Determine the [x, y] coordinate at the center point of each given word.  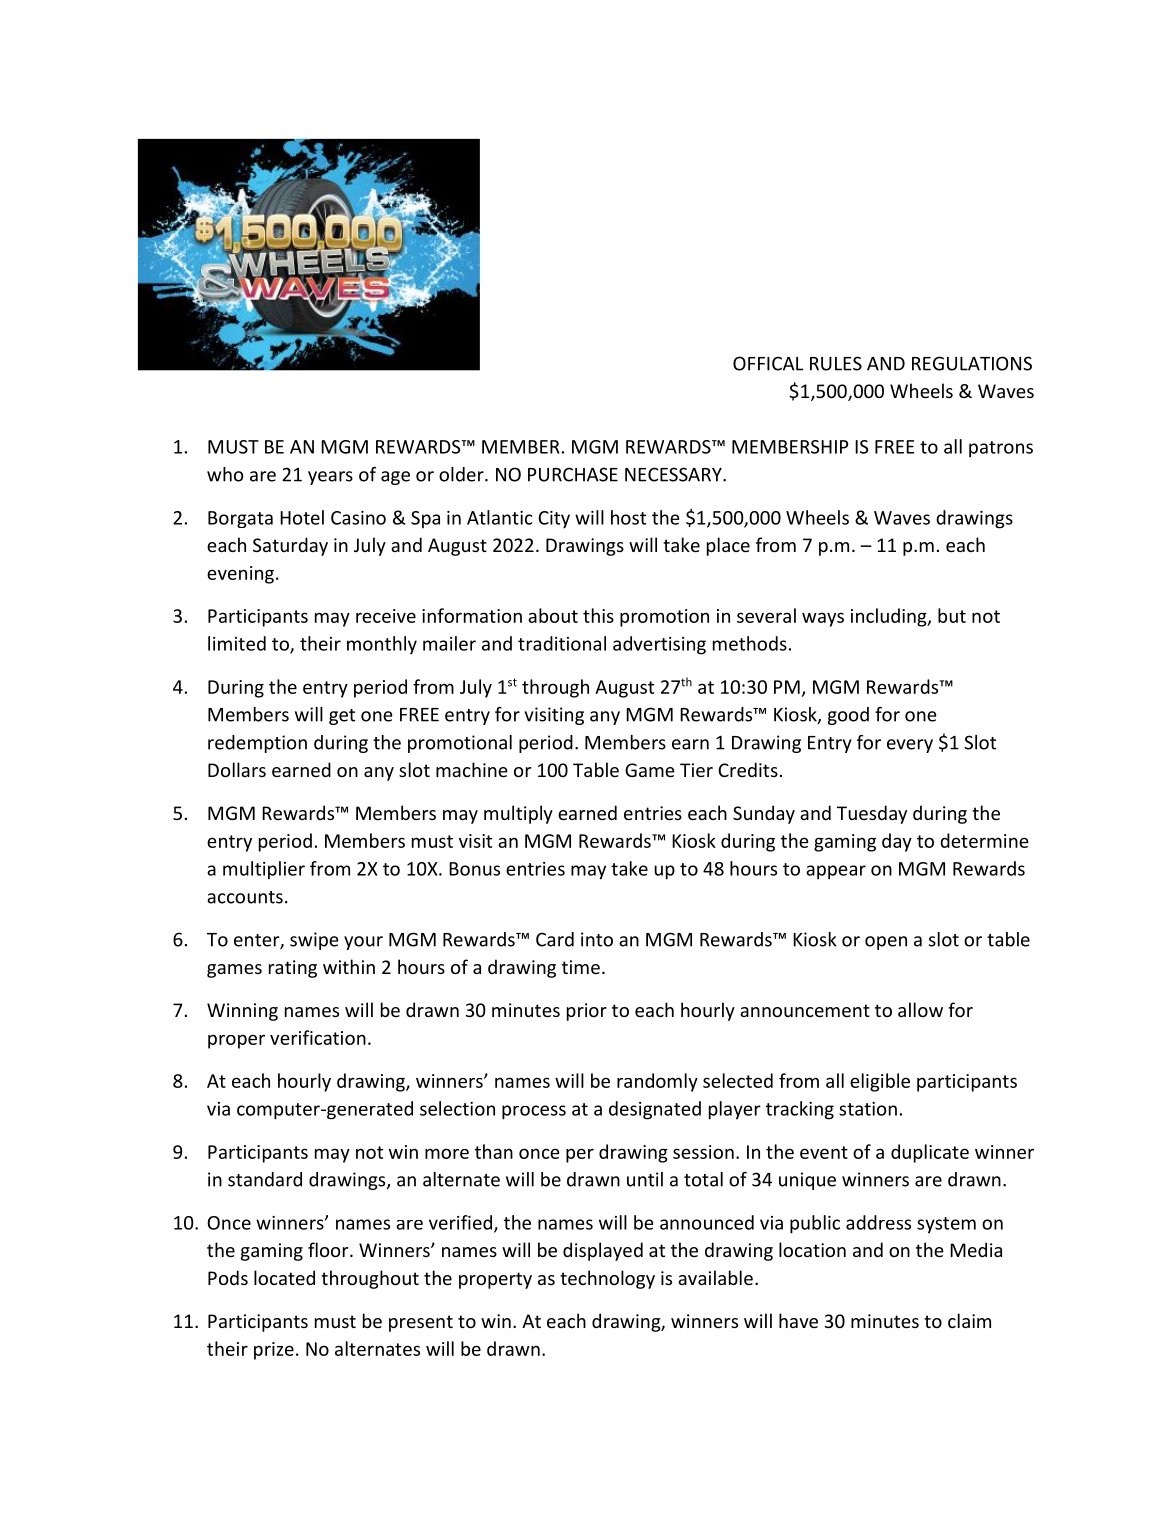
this [598, 615]
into [597, 939]
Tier [696, 770]
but [952, 615]
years [330, 478]
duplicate [930, 1153]
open [886, 943]
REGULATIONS [972, 363]
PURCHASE [573, 474]
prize [274, 1351]
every [910, 746]
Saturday [290, 546]
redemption [257, 744]
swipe [314, 941]
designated [655, 1110]
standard [265, 1179]
